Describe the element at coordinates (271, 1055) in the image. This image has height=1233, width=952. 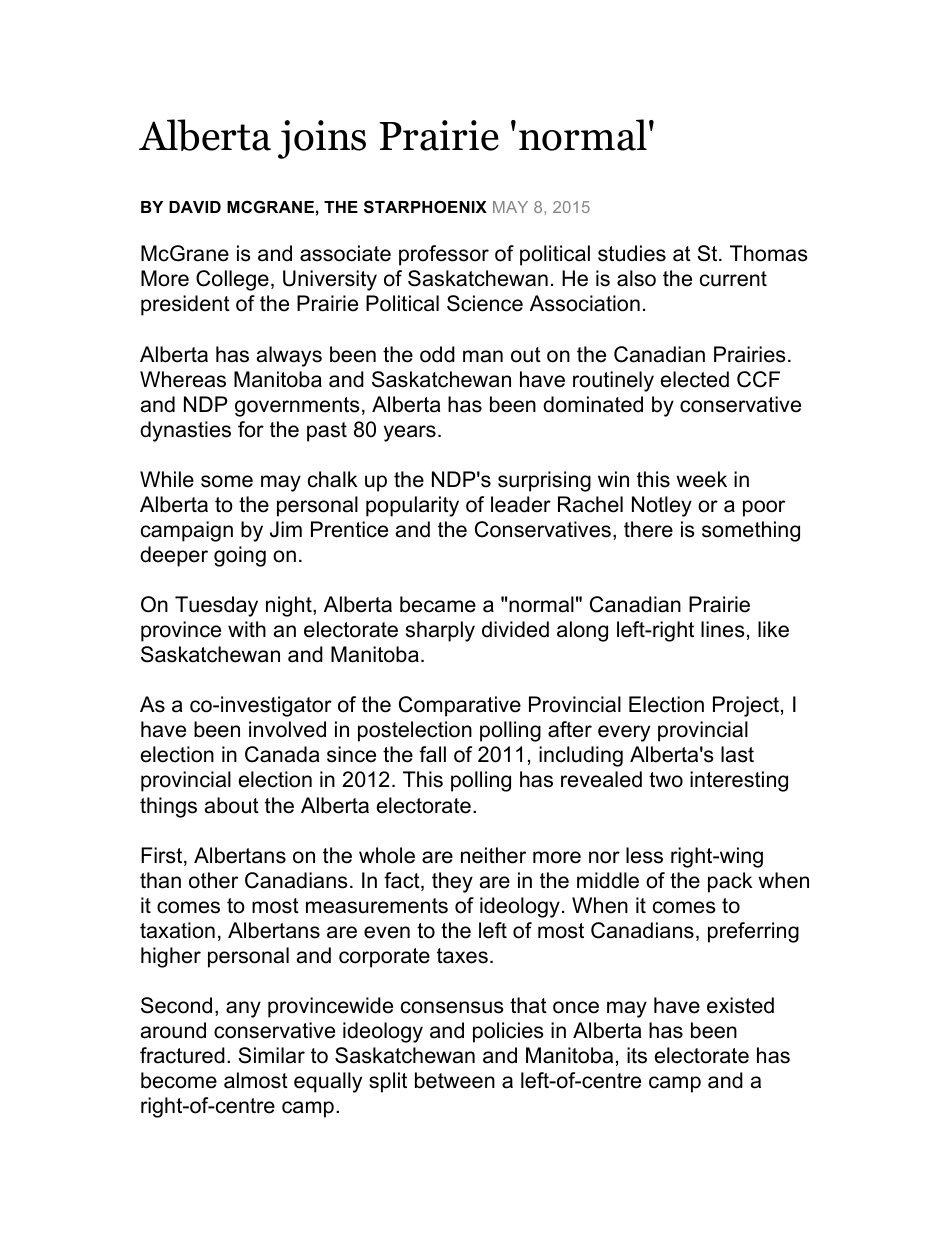
I see `Similar` at that location.
